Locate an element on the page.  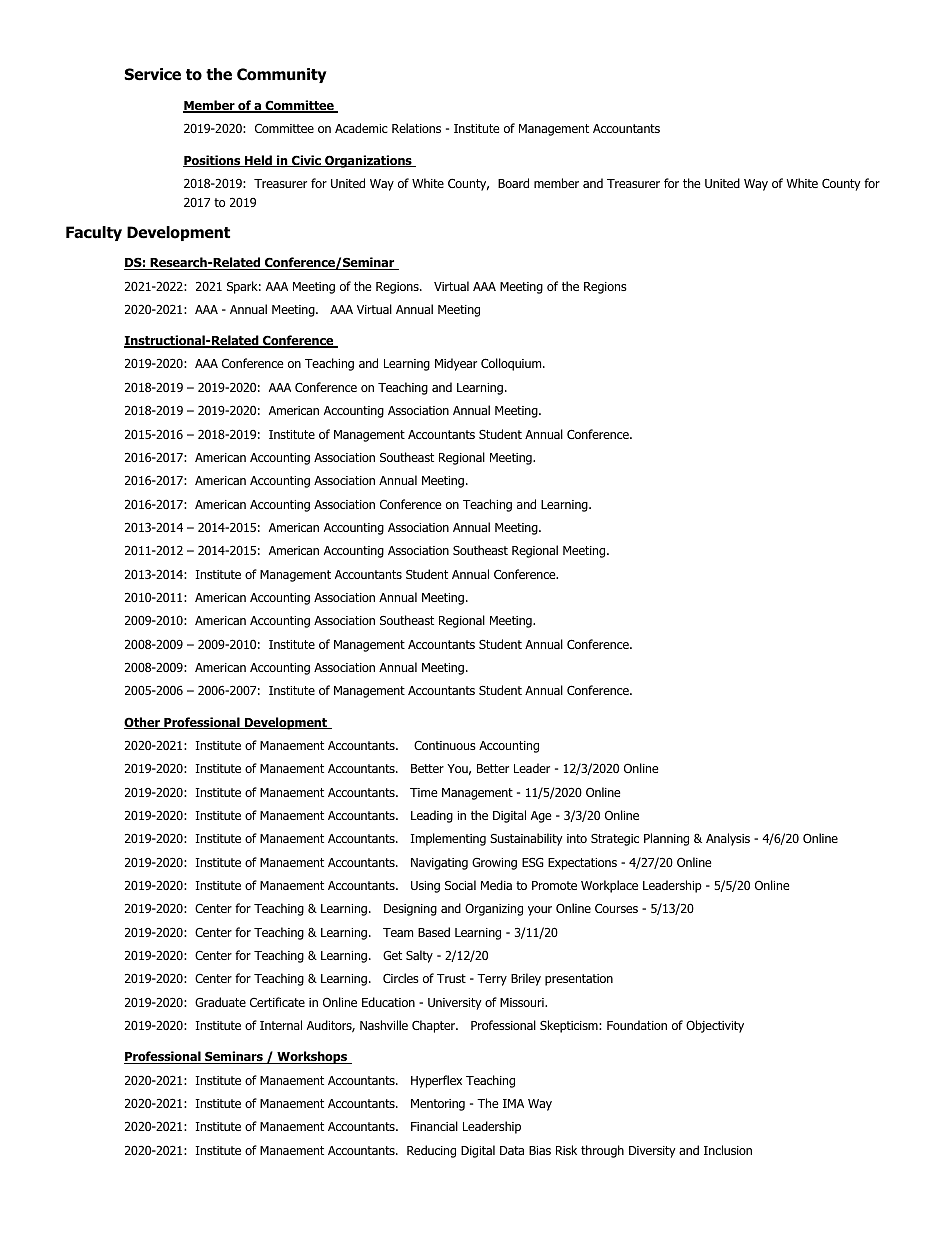
Graduate is located at coordinates (220, 1002).
